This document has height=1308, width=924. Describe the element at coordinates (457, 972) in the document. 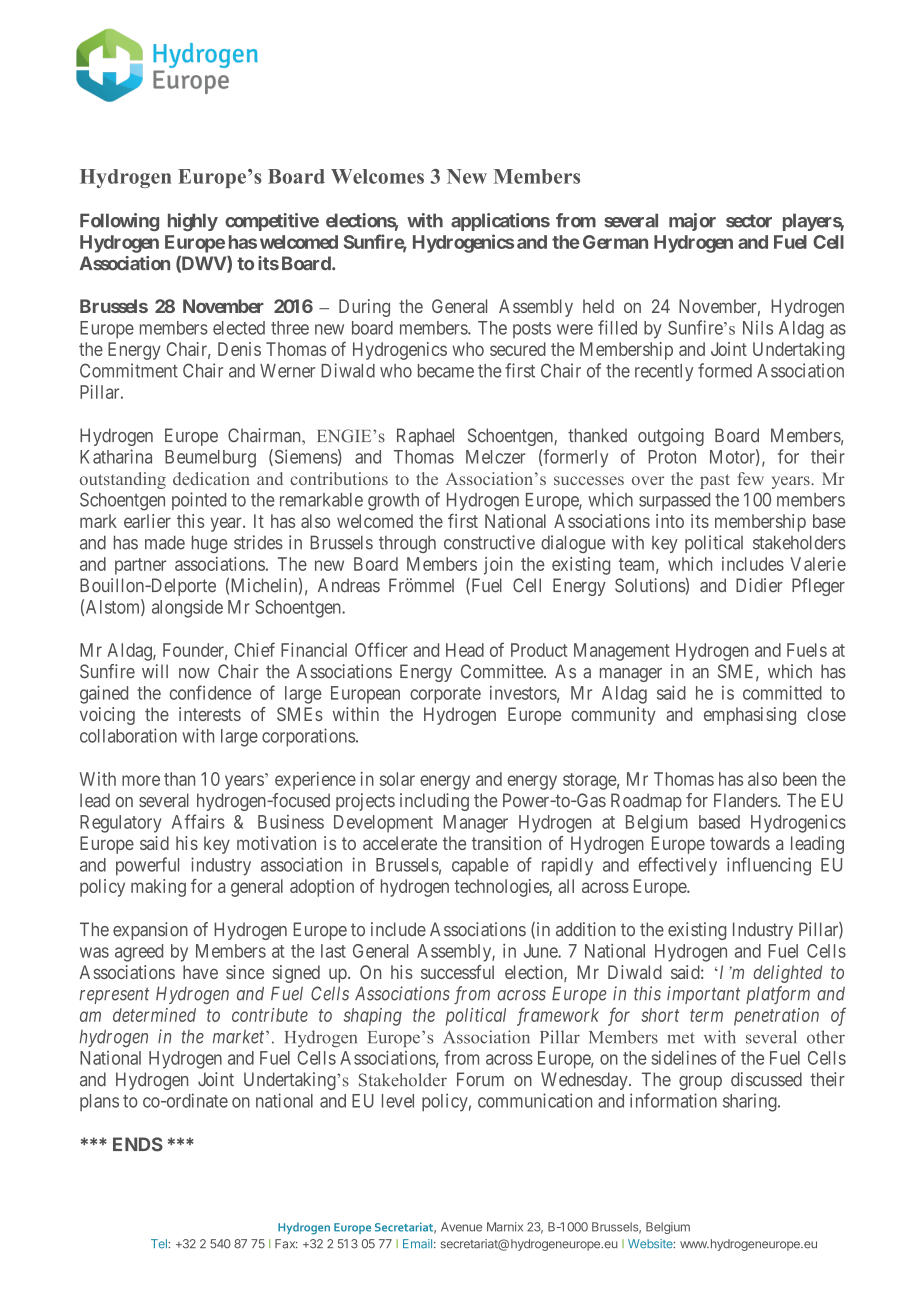

I see `successful` at that location.
